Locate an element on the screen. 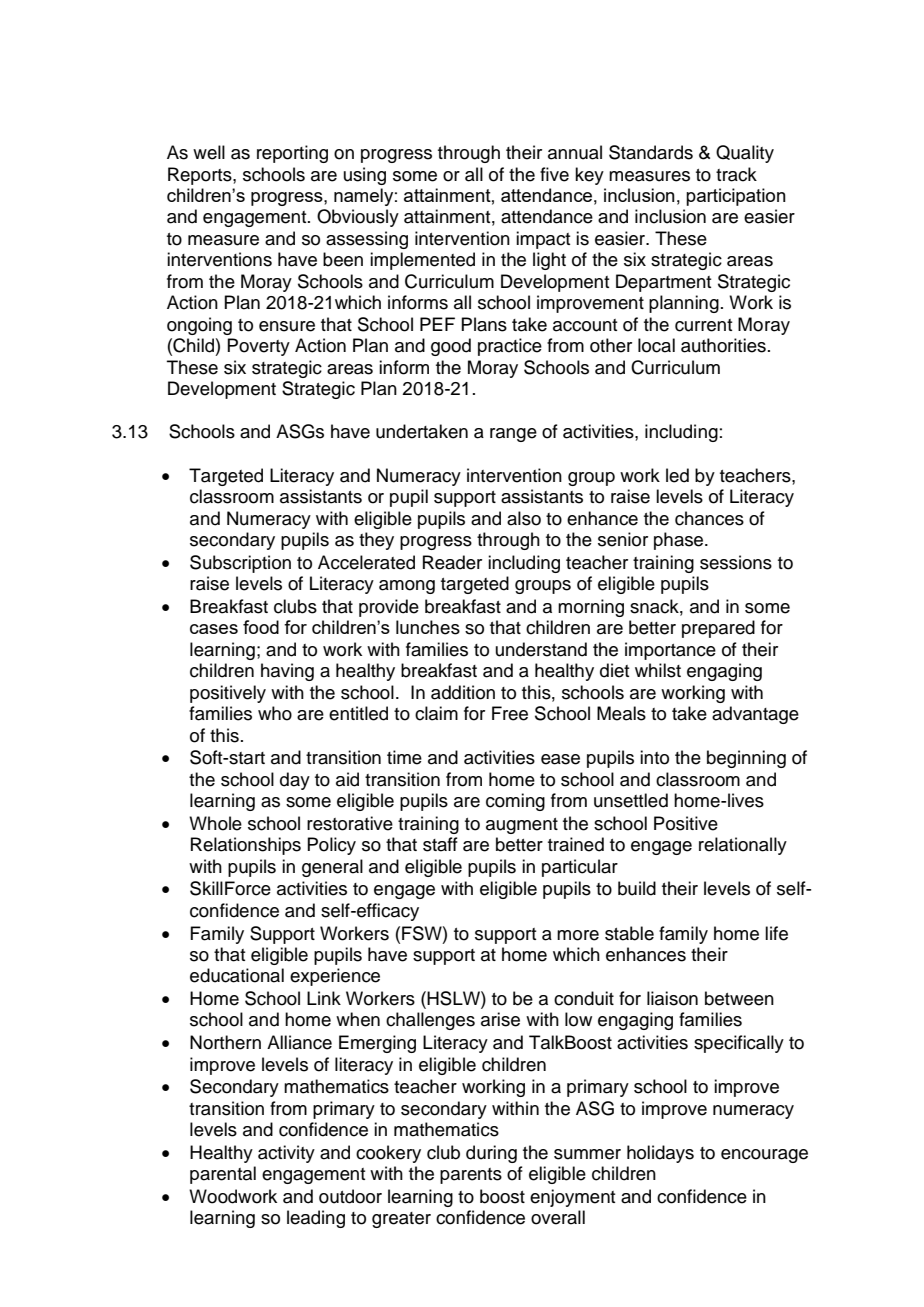 The image size is (924, 1307). five is located at coordinates (554, 174).
